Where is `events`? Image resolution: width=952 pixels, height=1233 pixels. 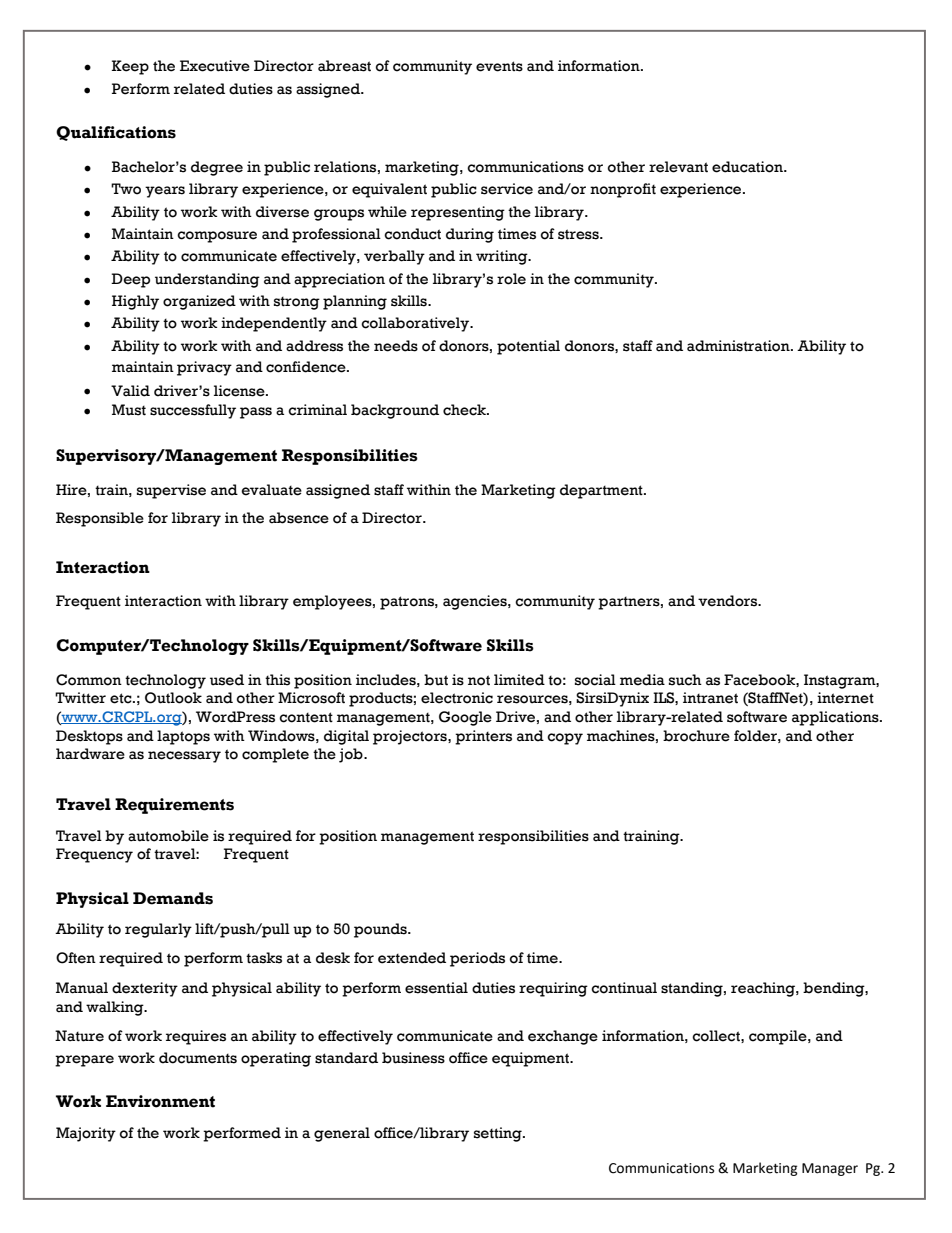 events is located at coordinates (499, 66).
